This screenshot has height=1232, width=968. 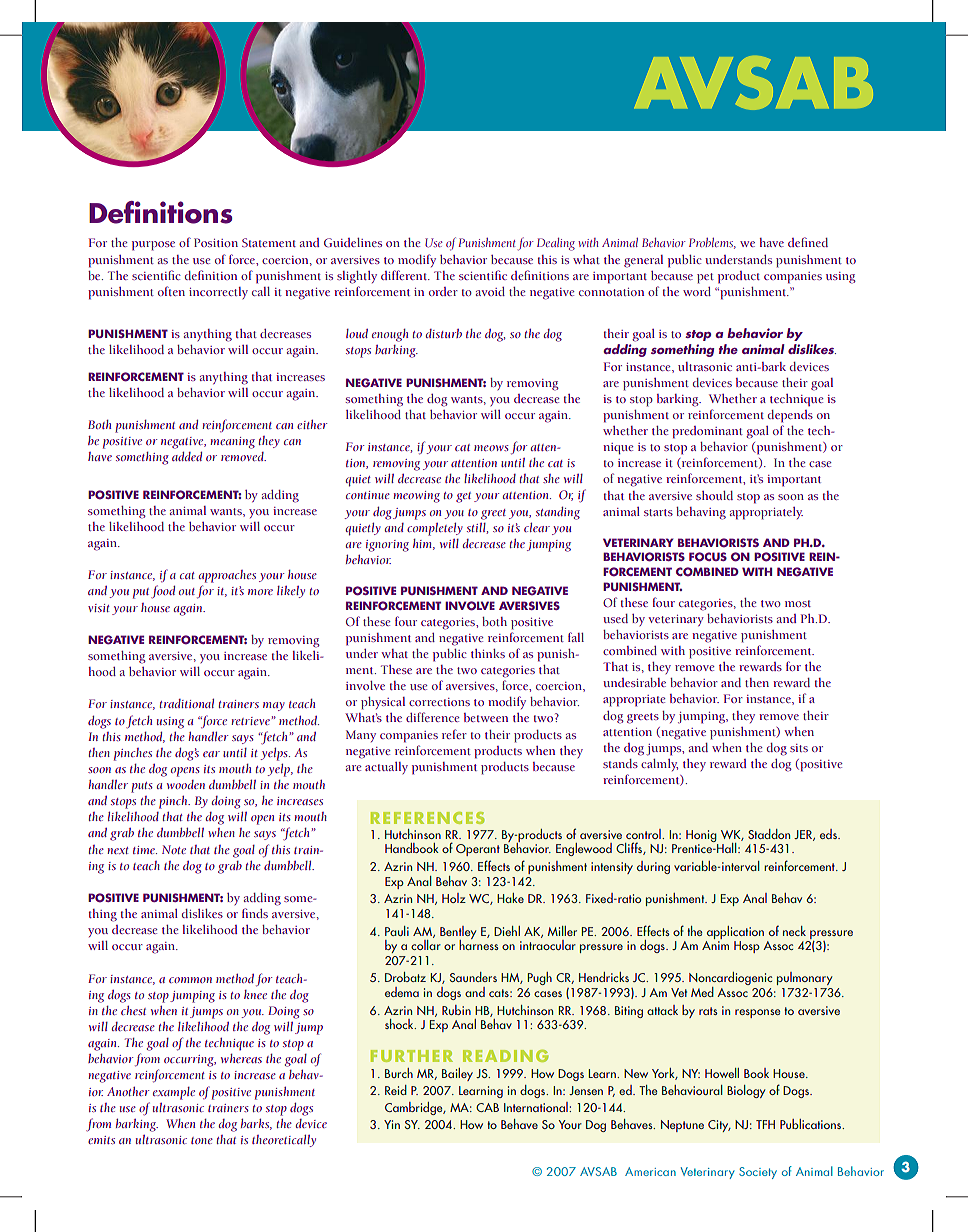 What do you see at coordinates (274, 706) in the screenshot?
I see `may` at bounding box center [274, 706].
